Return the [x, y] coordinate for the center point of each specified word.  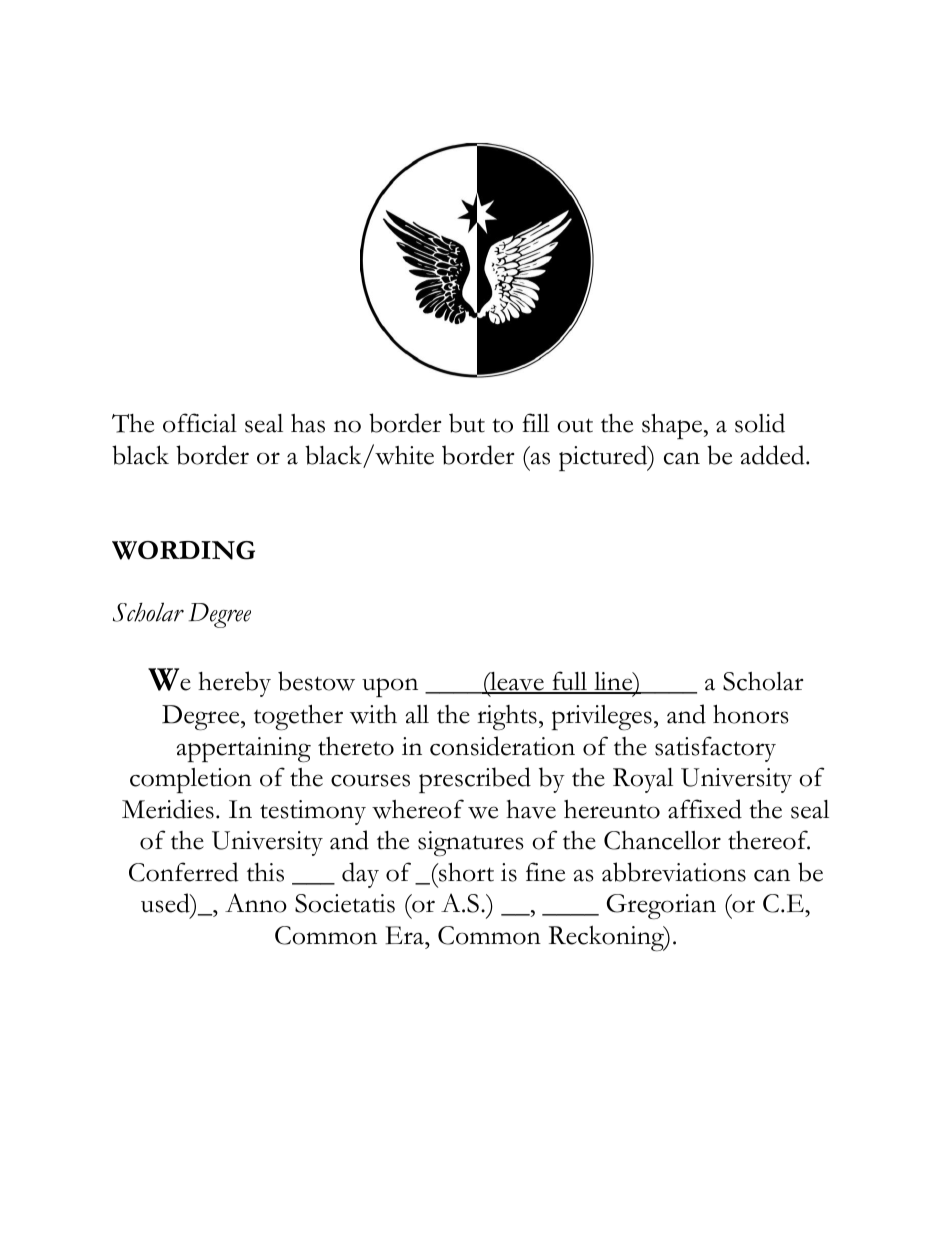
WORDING [183, 550]
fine [545, 872]
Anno [256, 903]
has [308, 423]
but [467, 423]
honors [751, 714]
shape [673, 426]
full [569, 682]
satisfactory [715, 749]
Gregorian [661, 907]
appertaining [244, 750]
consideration [502, 746]
